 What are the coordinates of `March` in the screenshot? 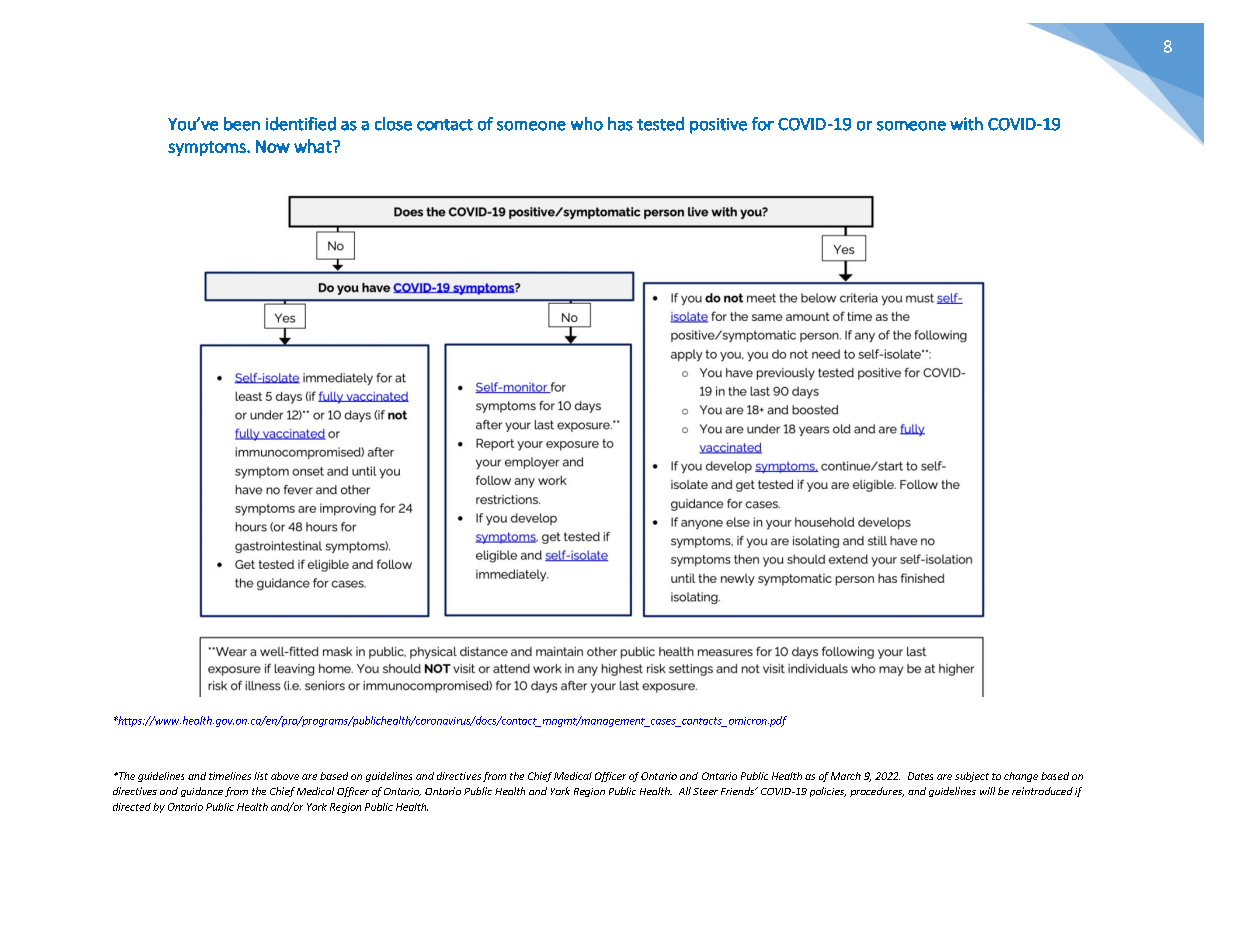 It's located at (846, 776).
